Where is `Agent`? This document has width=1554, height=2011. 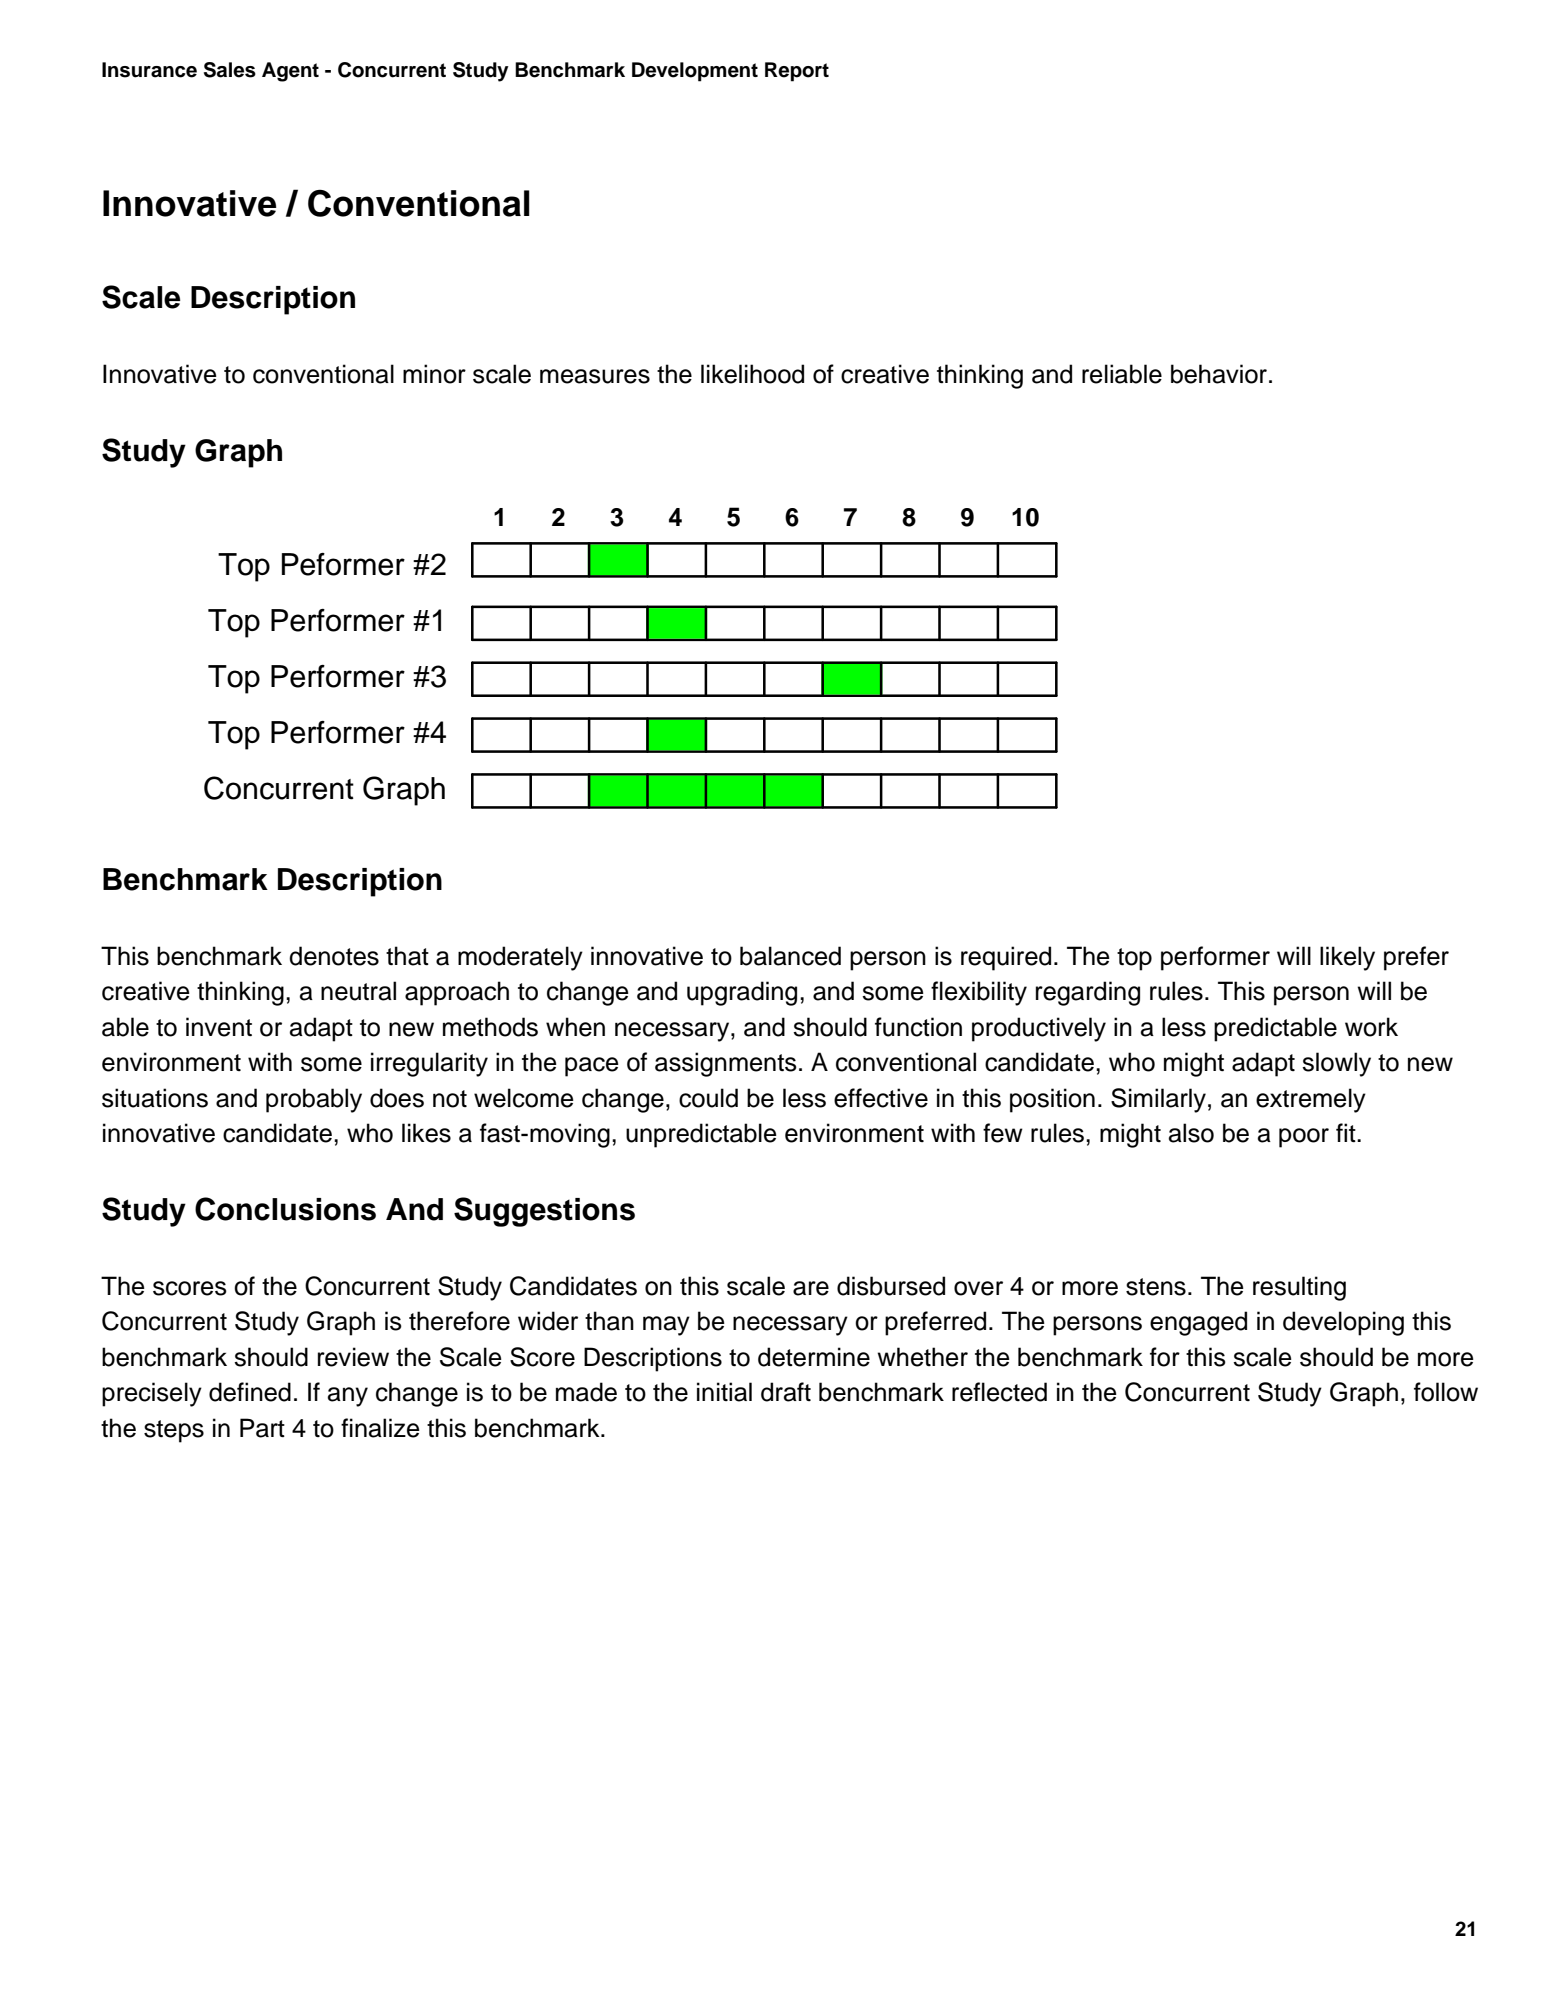
Agent is located at coordinates (290, 72).
